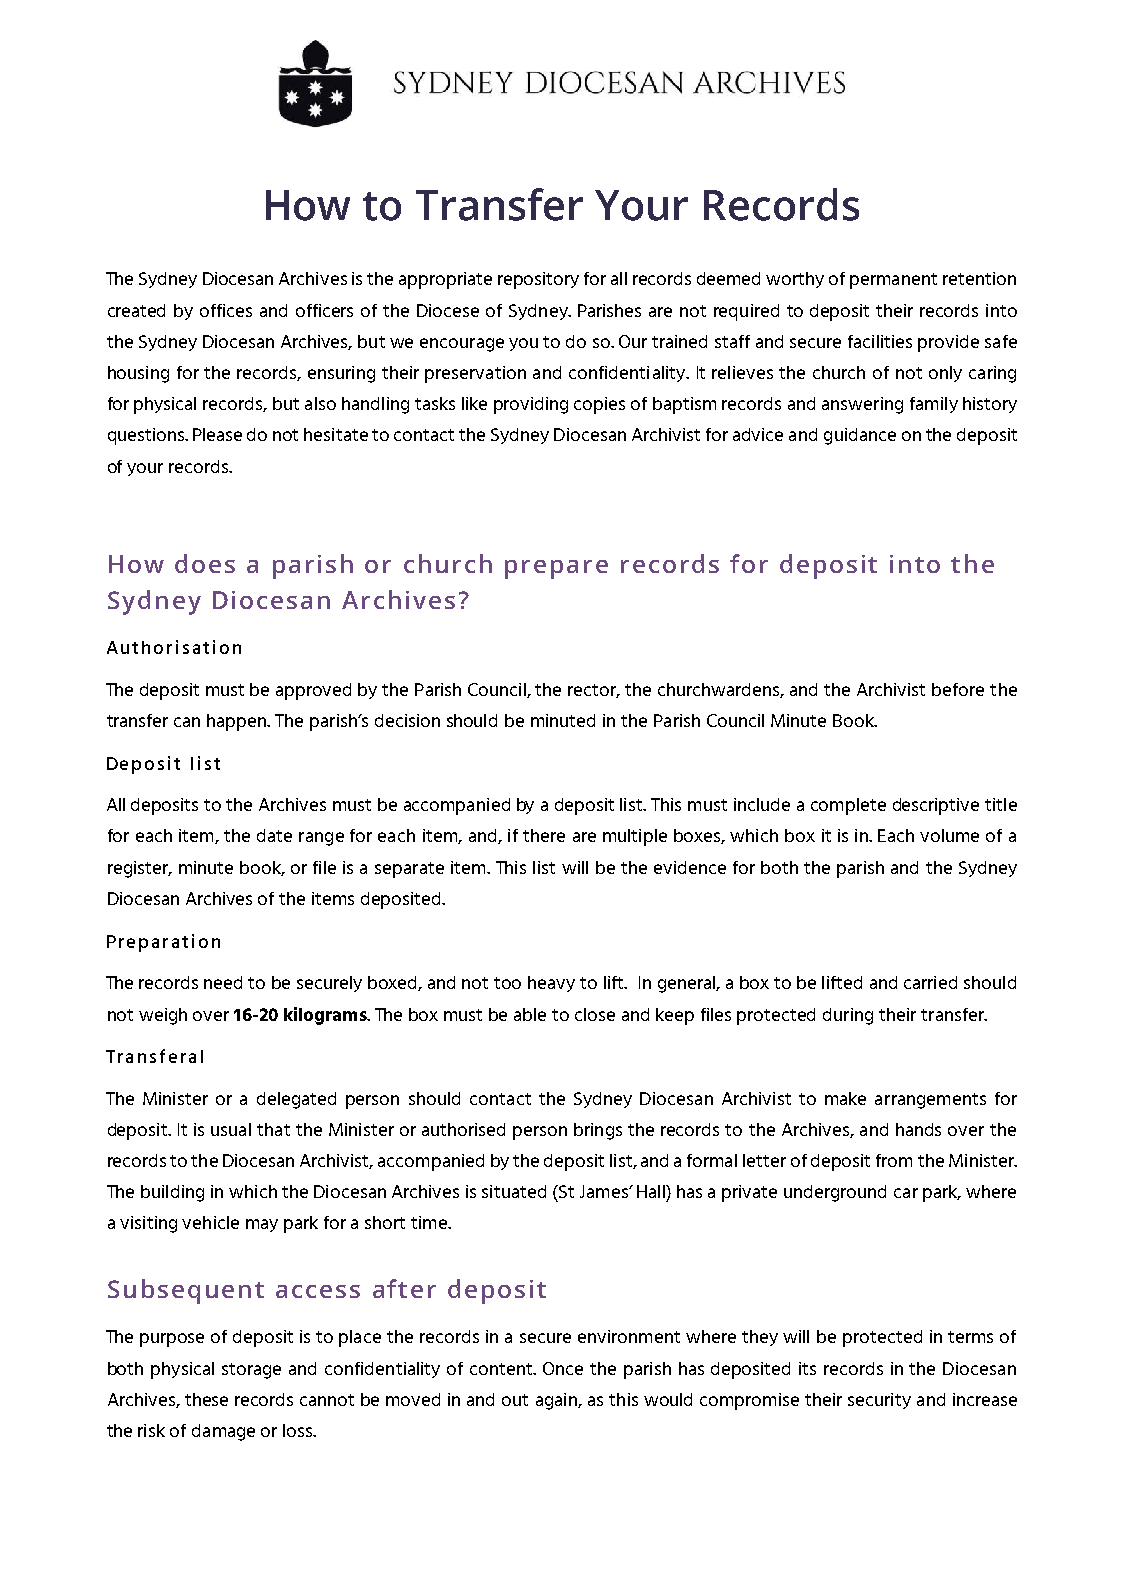 Image resolution: width=1126 pixels, height=1593 pixels. What do you see at coordinates (593, 691) in the image?
I see `rector` at bounding box center [593, 691].
